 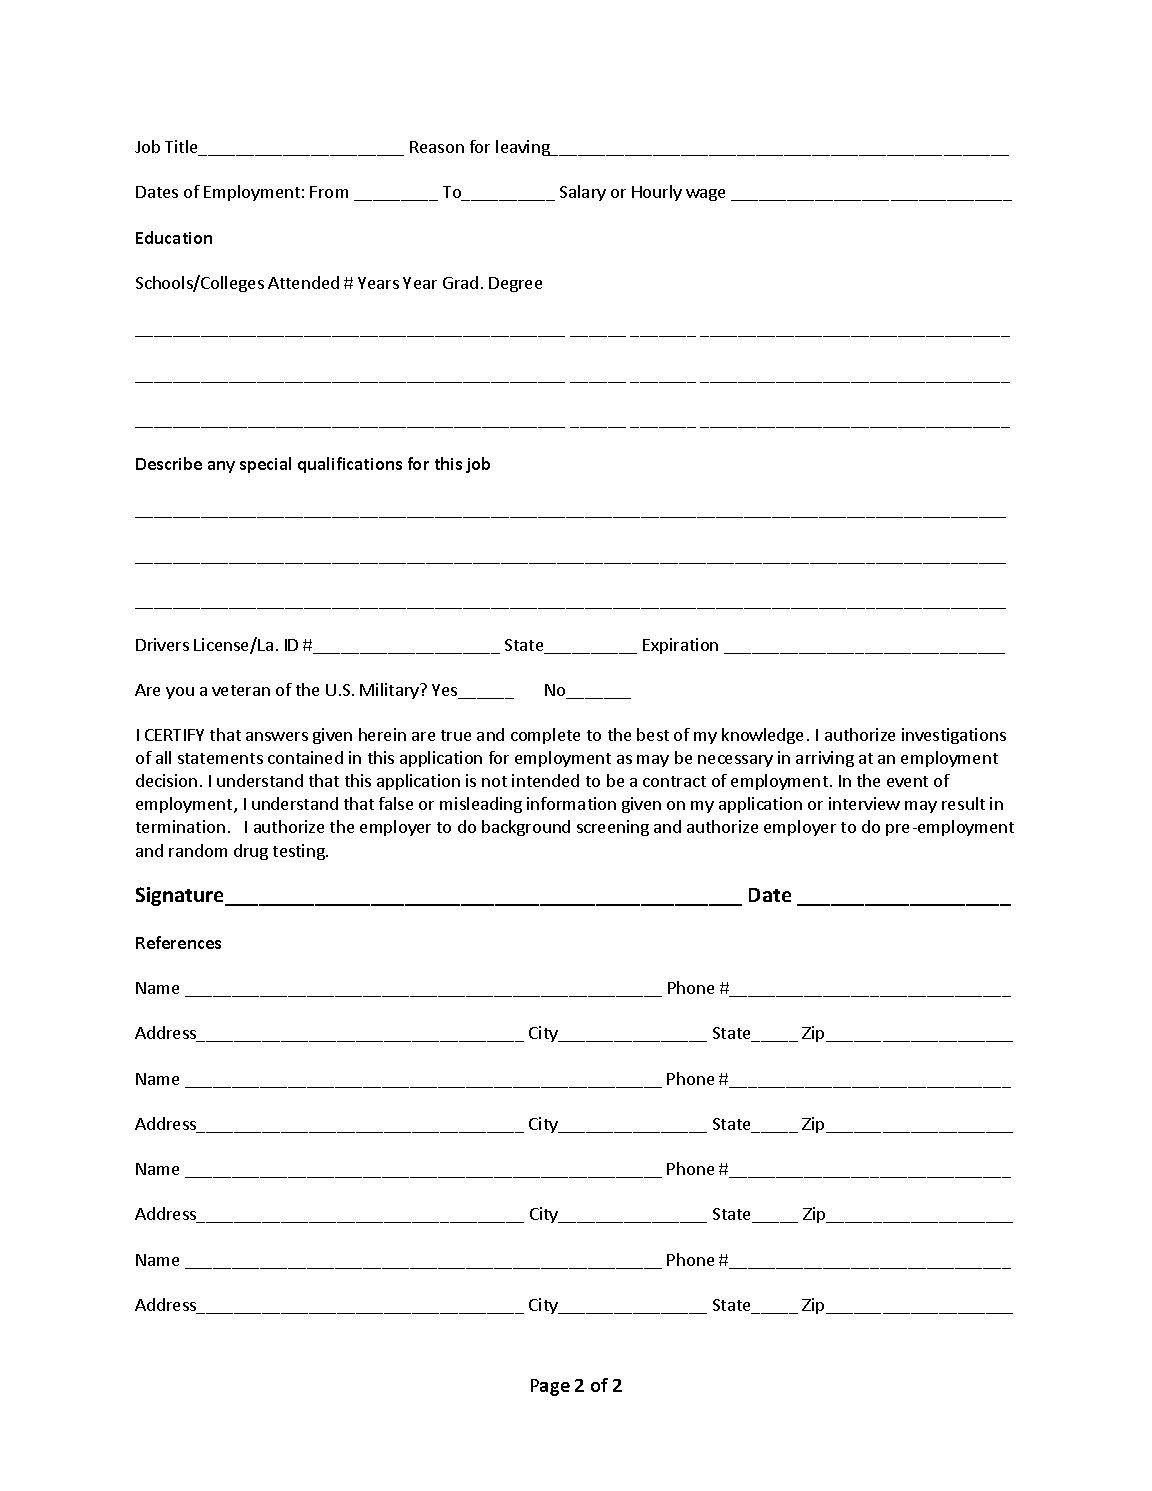 What do you see at coordinates (825, 759) in the page?
I see `arriving` at bounding box center [825, 759].
